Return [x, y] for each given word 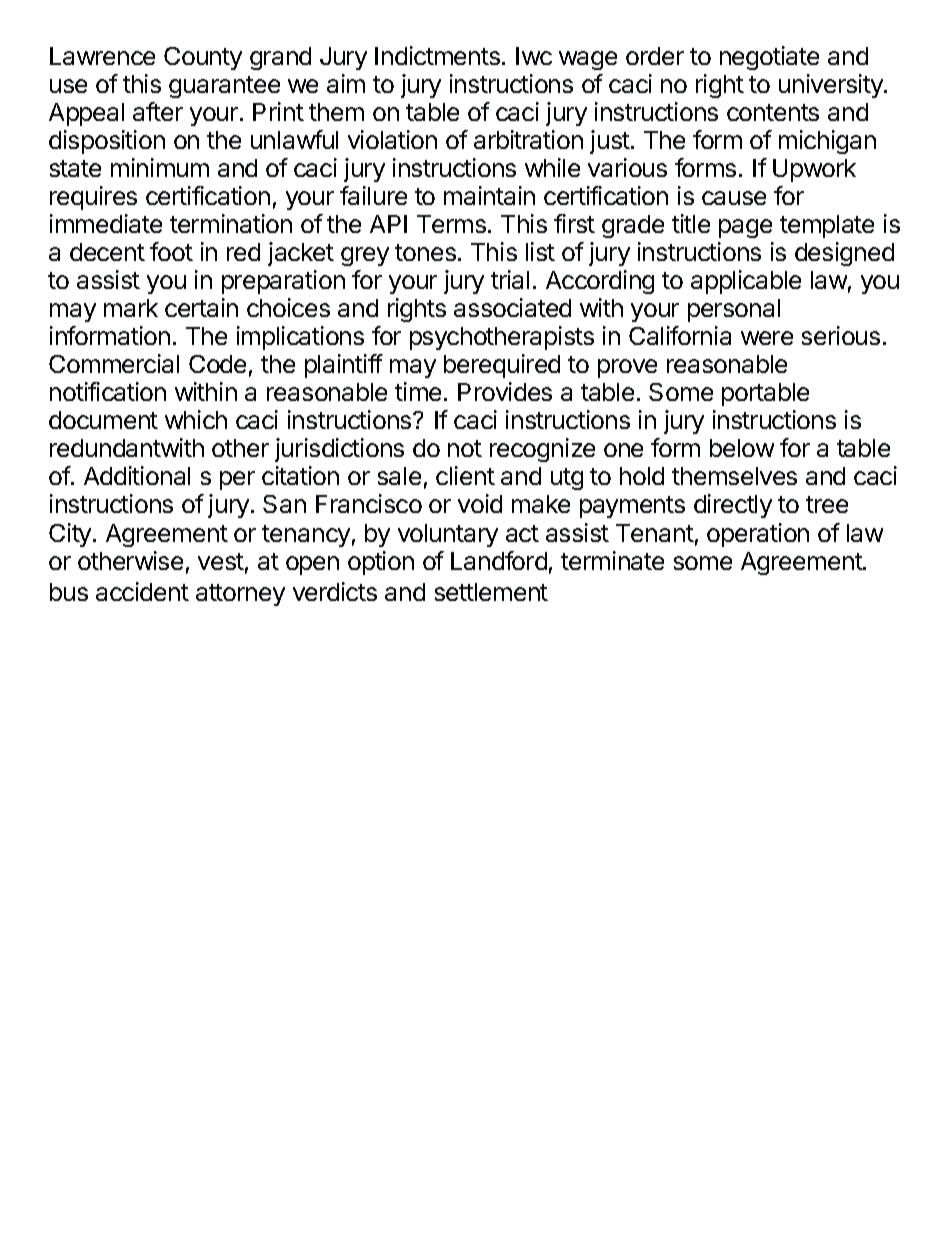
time [418, 391]
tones [425, 252]
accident [142, 591]
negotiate [769, 58]
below [742, 448]
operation [758, 535]
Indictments [437, 55]
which [196, 419]
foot [171, 251]
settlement [491, 592]
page [745, 228]
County [203, 58]
